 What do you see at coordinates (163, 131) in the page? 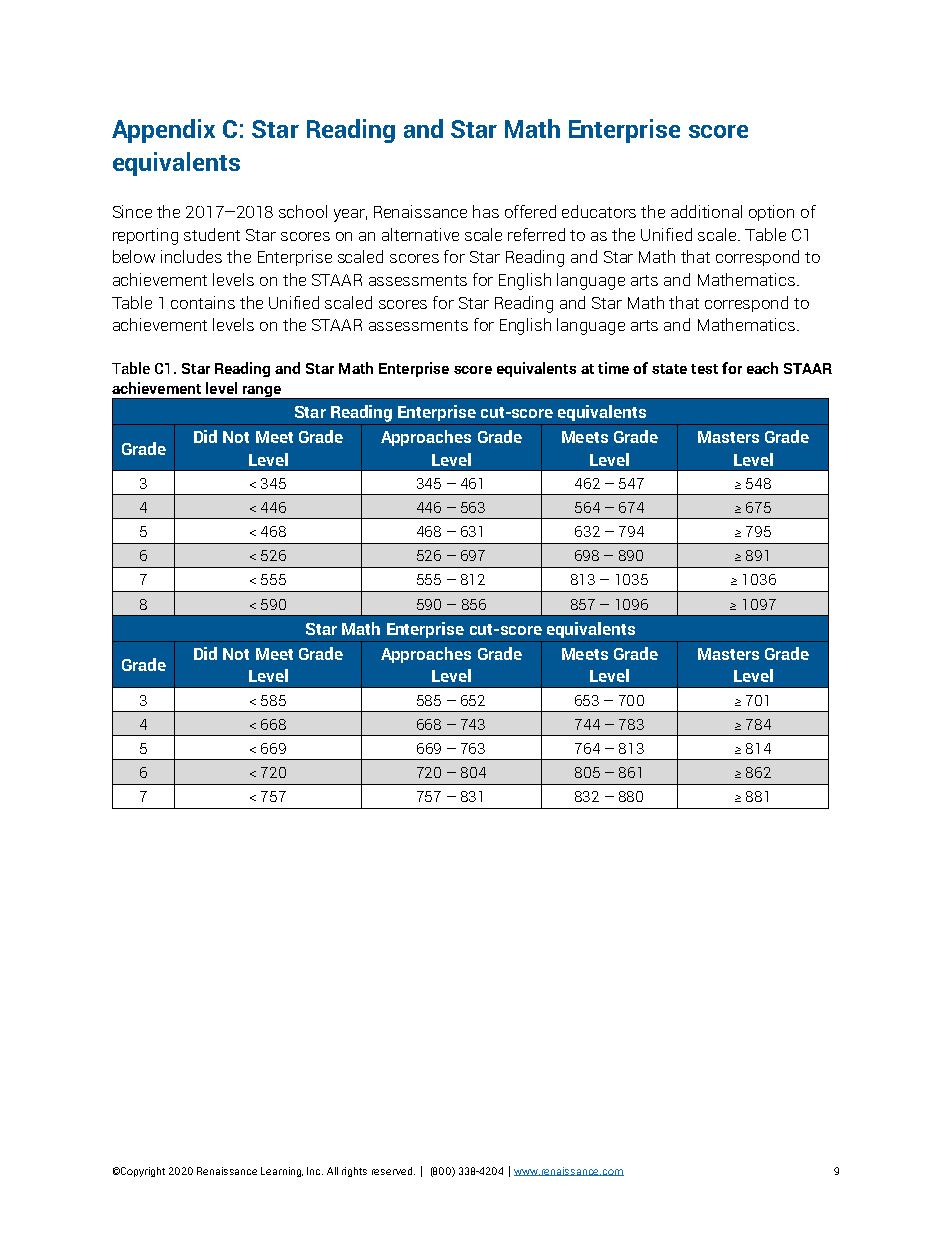
I see `Appendix` at bounding box center [163, 131].
